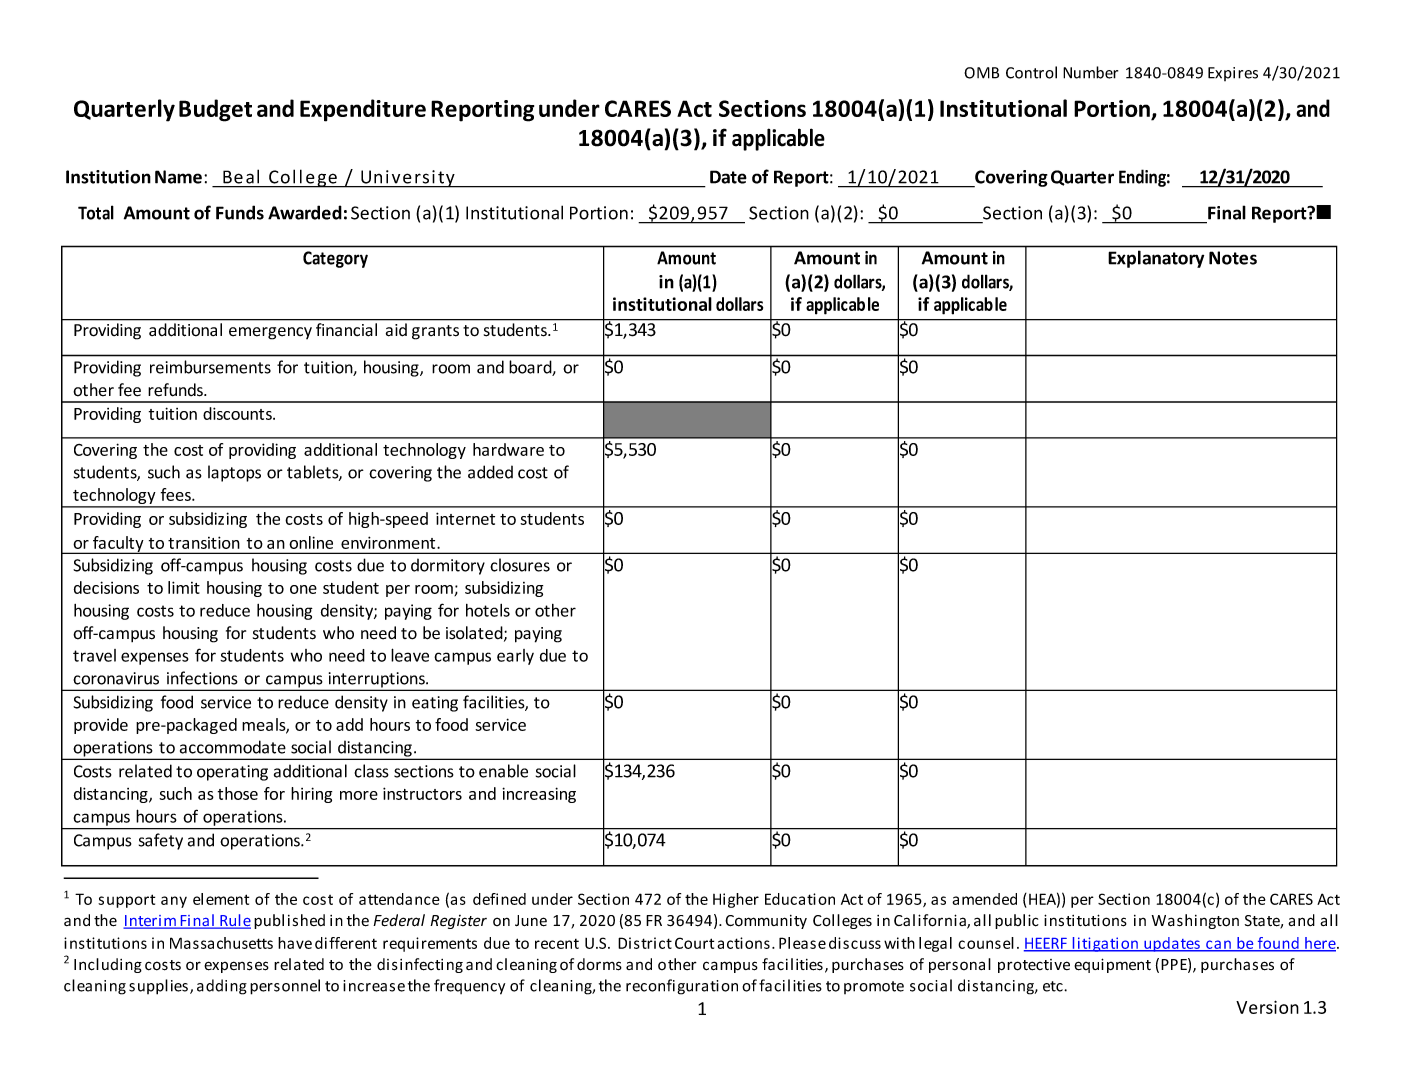 The image size is (1401, 1083). Describe the element at coordinates (490, 472) in the screenshot. I see `added` at that location.
